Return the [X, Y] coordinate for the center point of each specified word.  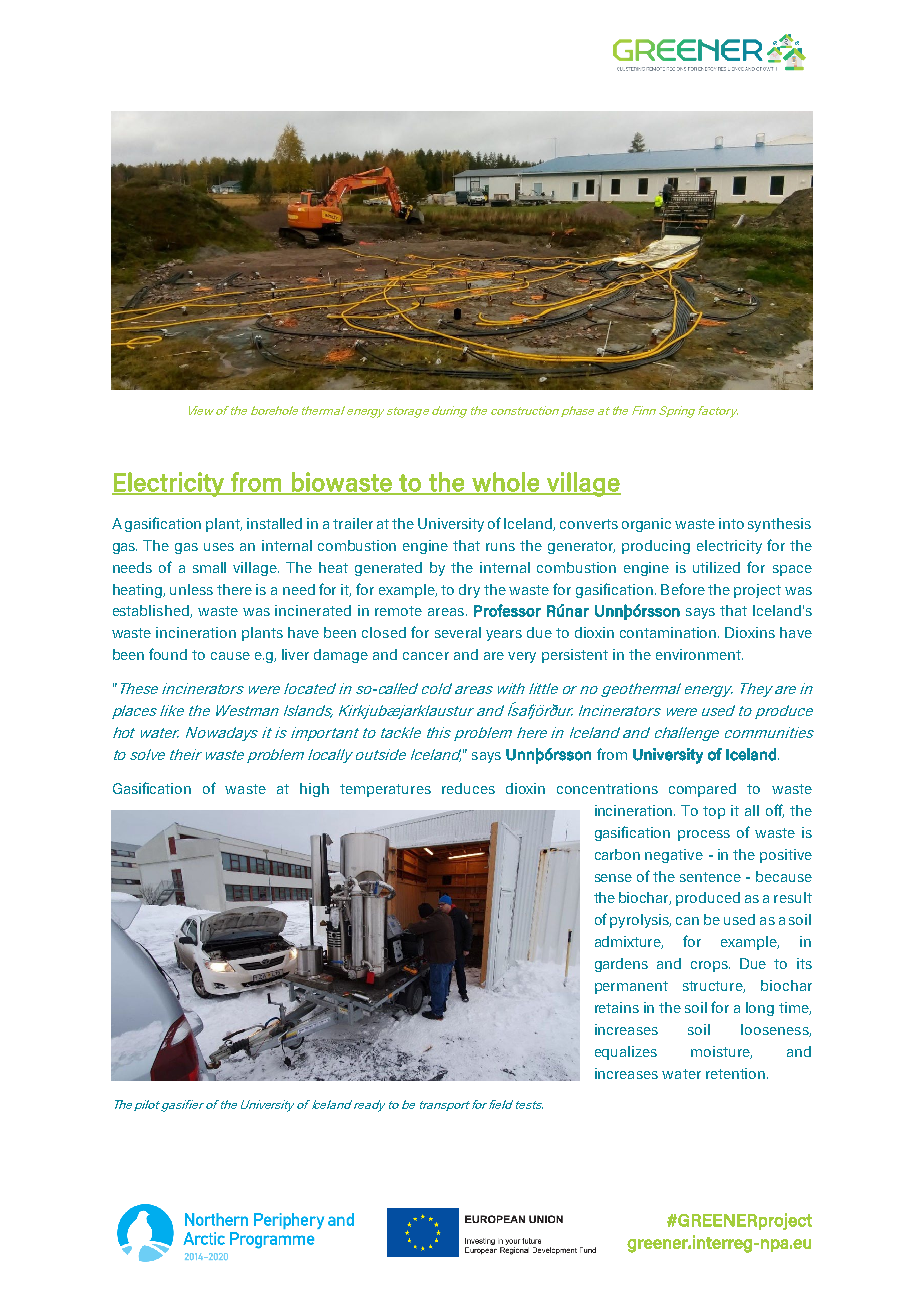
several [458, 632]
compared [702, 790]
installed [274, 523]
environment [699, 654]
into [731, 523]
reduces [468, 788]
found [168, 654]
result [793, 897]
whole [506, 483]
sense [613, 878]
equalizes [626, 1053]
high [314, 790]
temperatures [385, 790]
